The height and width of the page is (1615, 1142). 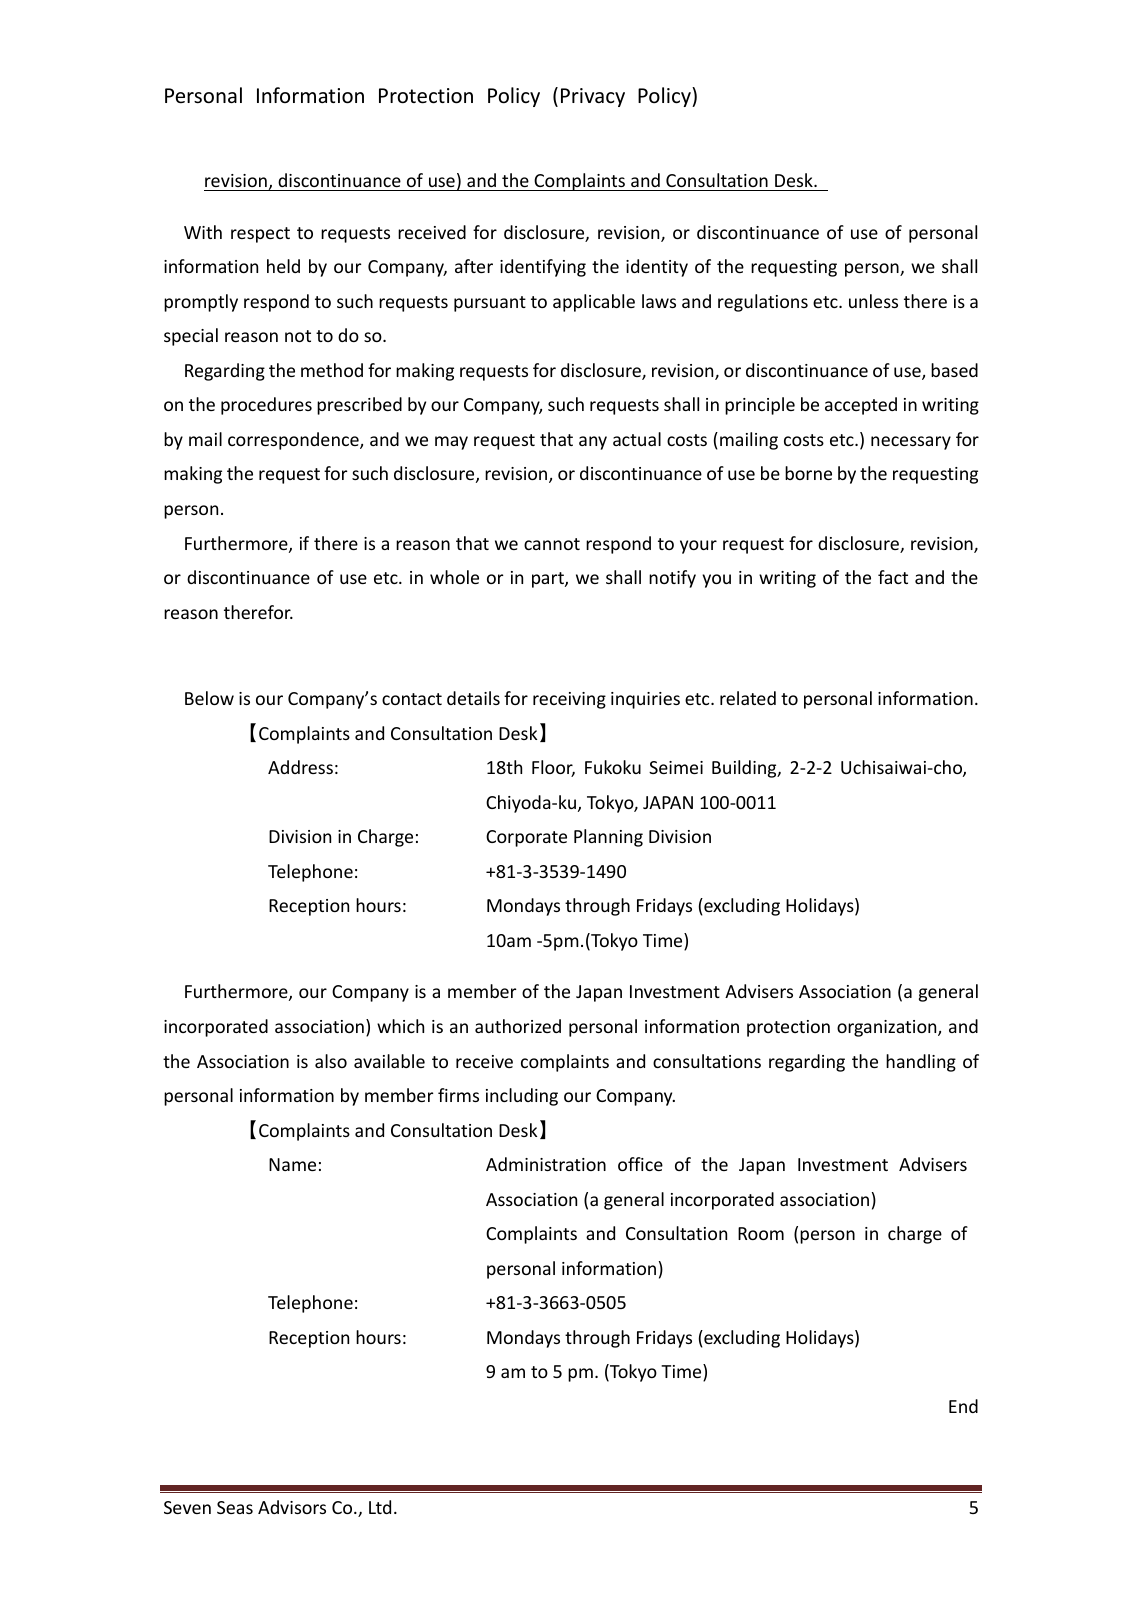 What do you see at coordinates (300, 767) in the page?
I see `Address` at bounding box center [300, 767].
